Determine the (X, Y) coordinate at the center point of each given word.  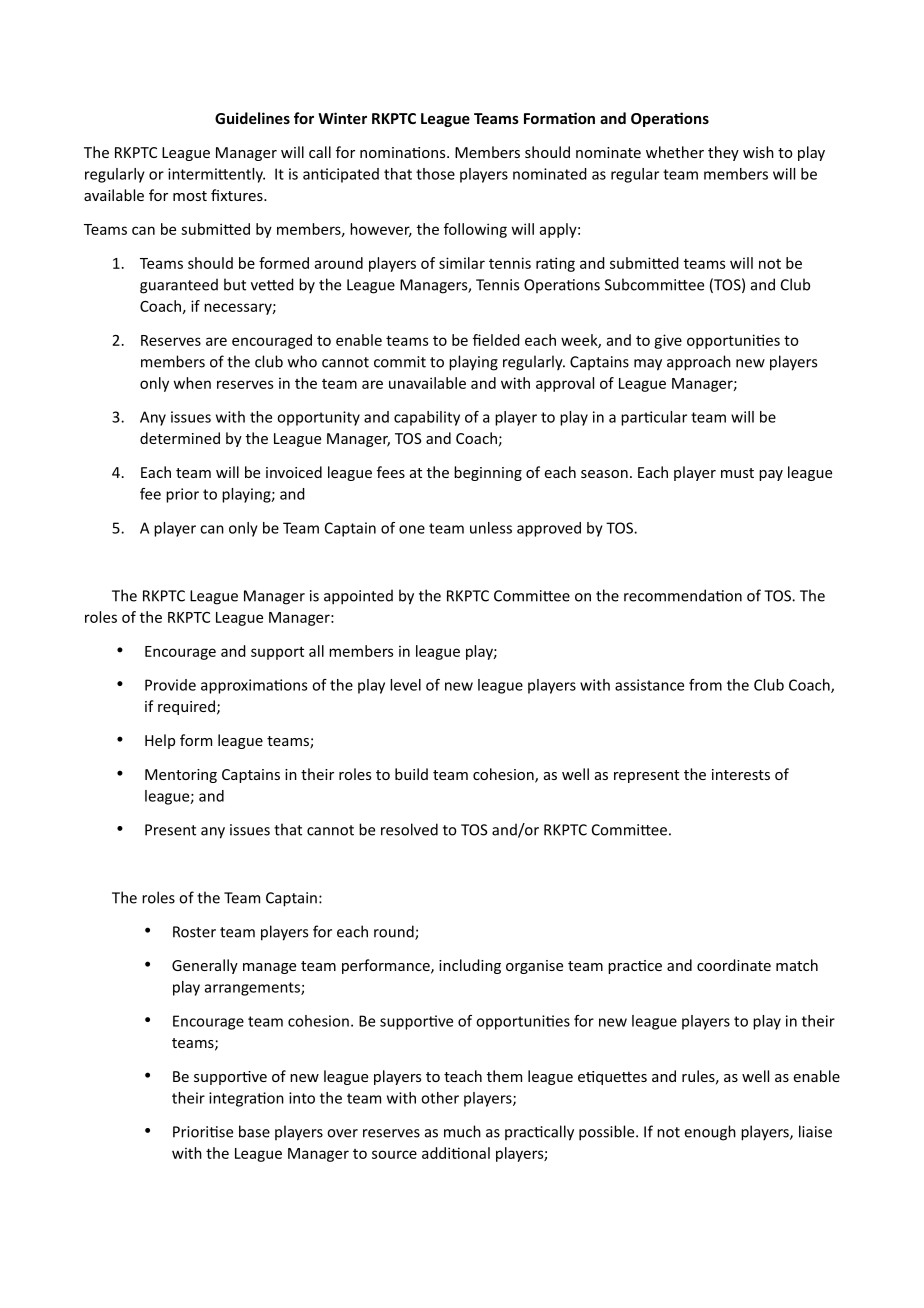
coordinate (734, 965)
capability (427, 418)
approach (699, 363)
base (254, 1131)
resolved (409, 829)
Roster (194, 932)
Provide (170, 685)
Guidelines (252, 118)
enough (710, 1133)
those (435, 174)
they (723, 153)
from (705, 685)
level (405, 685)
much (462, 1131)
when (192, 383)
